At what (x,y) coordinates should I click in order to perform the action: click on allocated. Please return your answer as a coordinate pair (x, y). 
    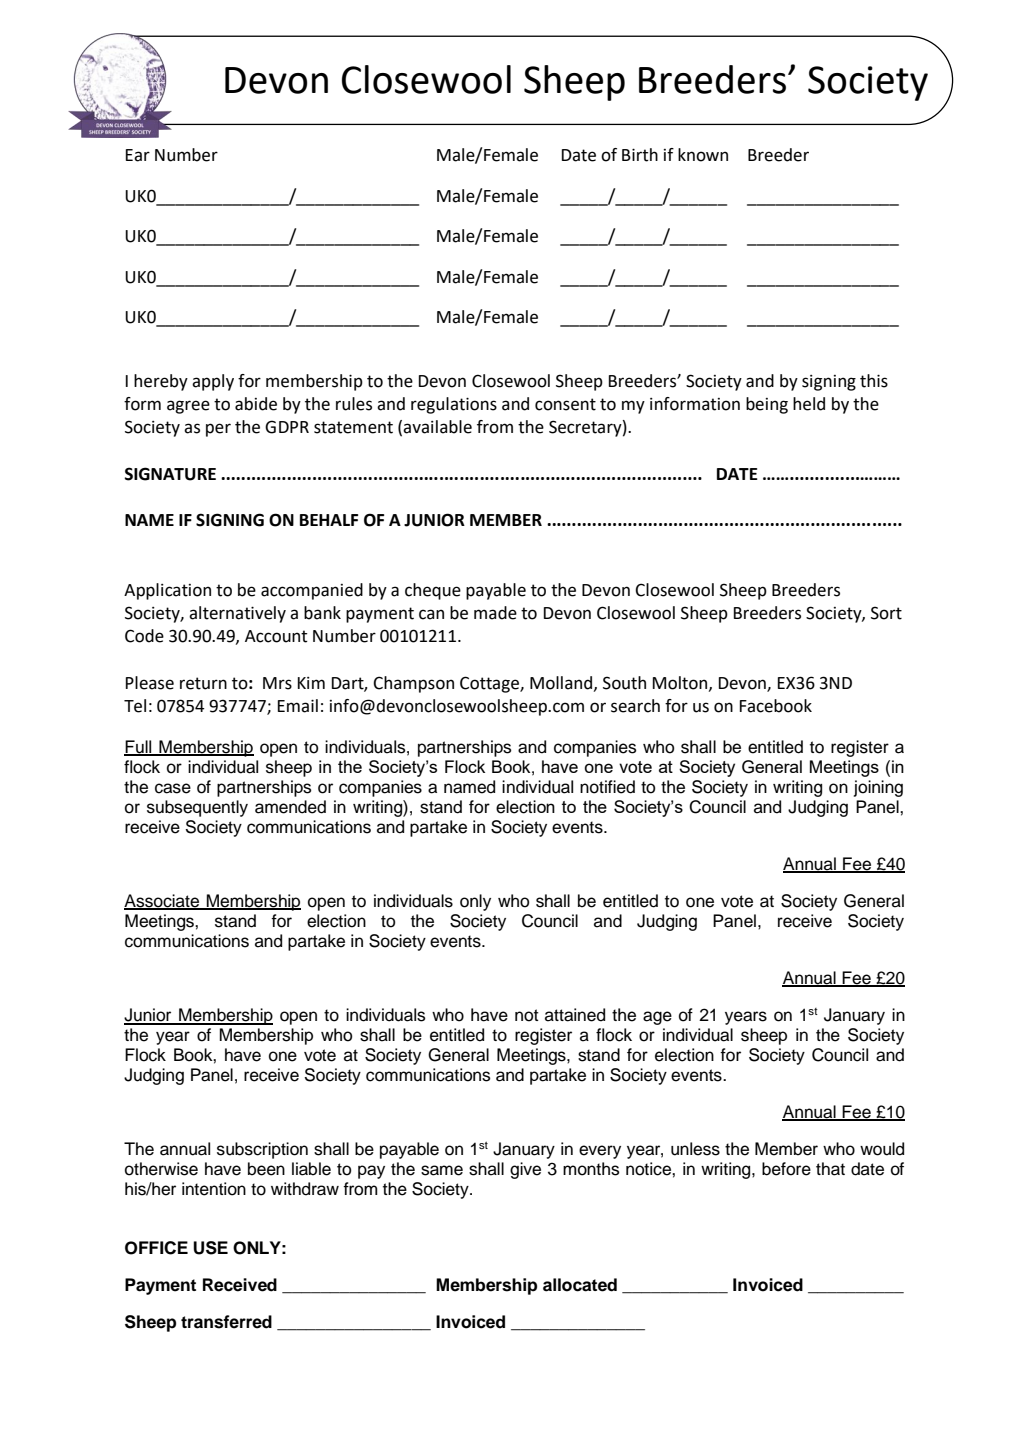
    Looking at the image, I should click on (580, 1285).
